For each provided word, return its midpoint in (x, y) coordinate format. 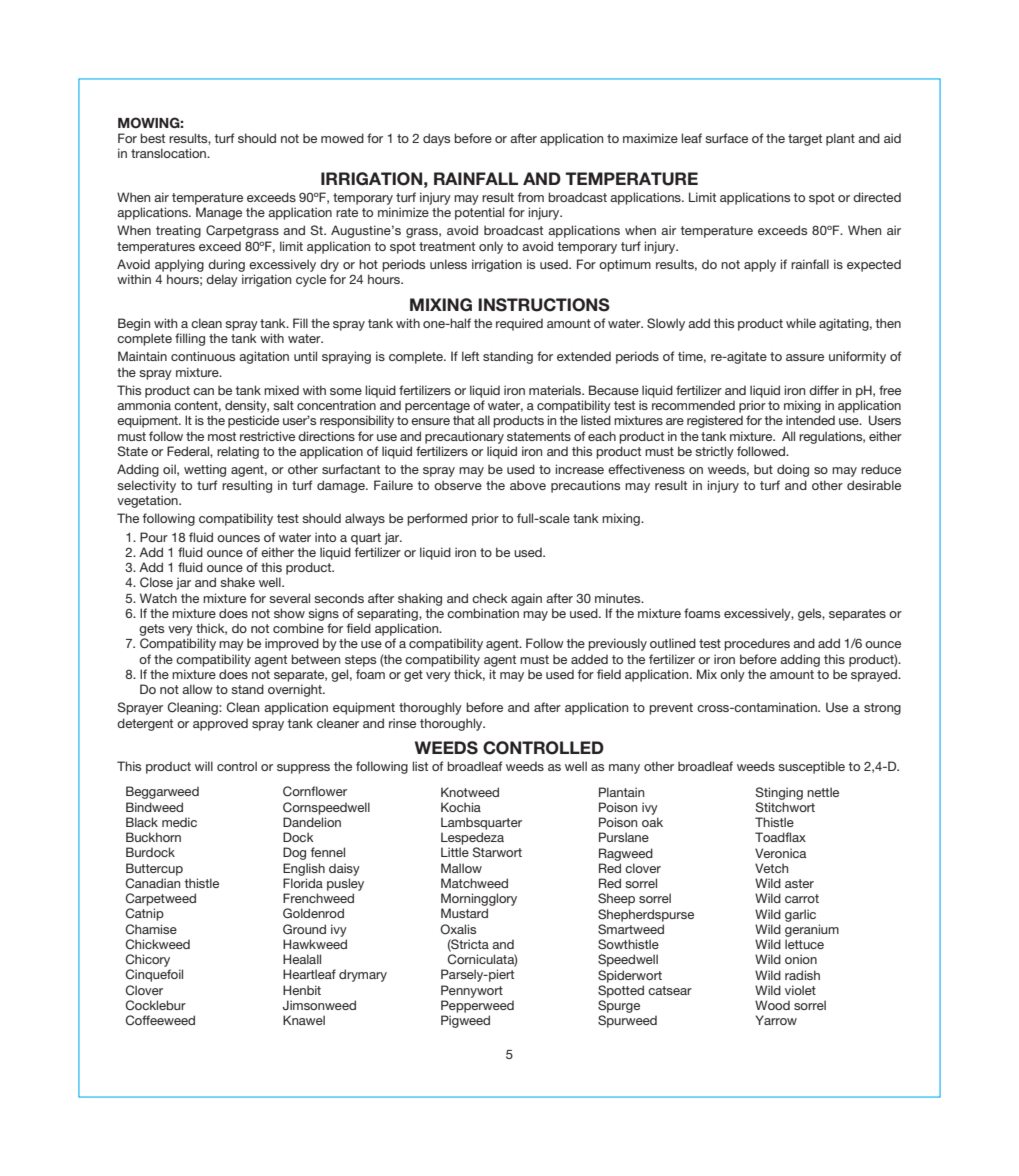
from (531, 197)
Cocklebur (156, 1005)
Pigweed (465, 1021)
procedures (757, 644)
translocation (169, 153)
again (526, 599)
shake (237, 582)
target (805, 140)
